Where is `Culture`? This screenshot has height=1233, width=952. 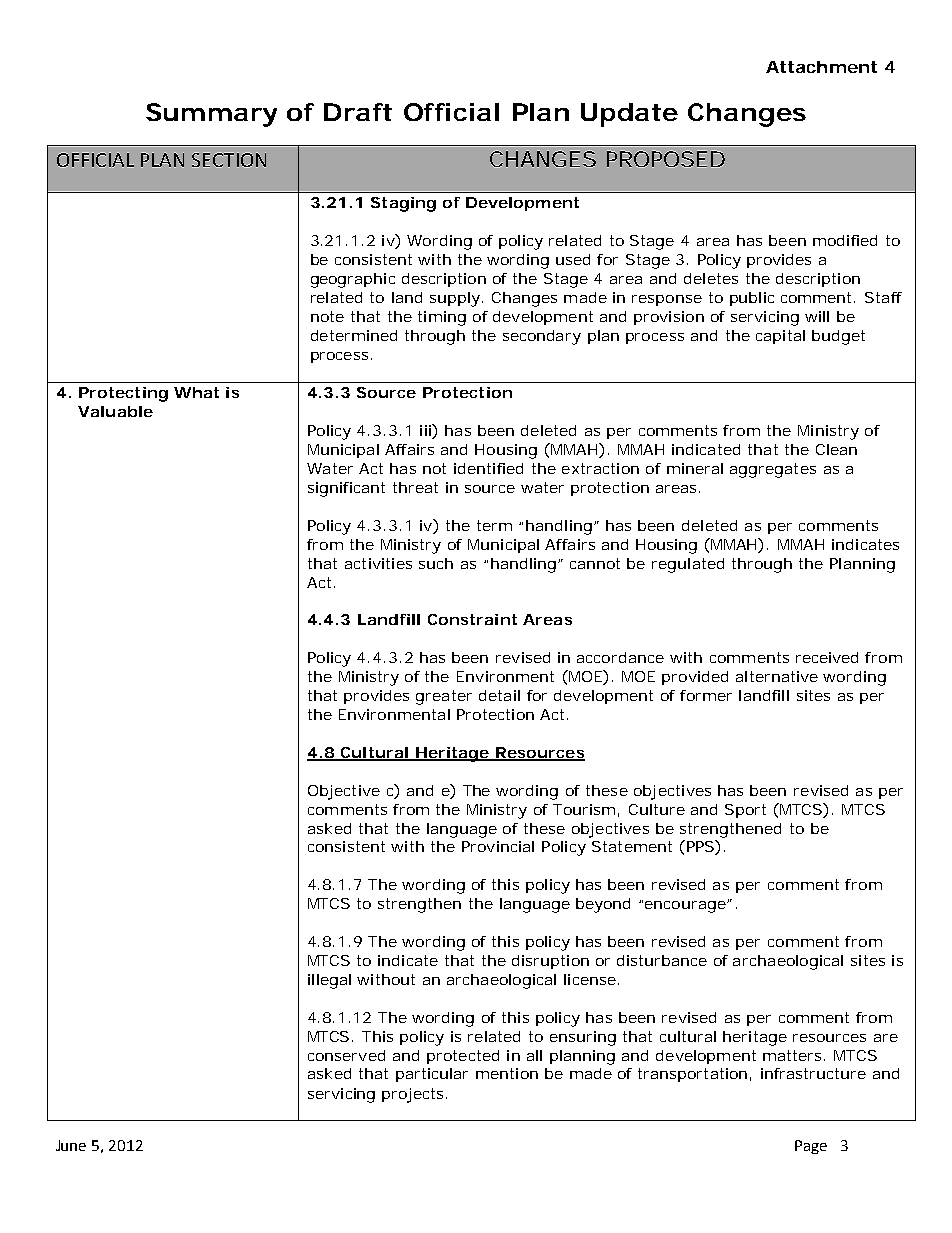 Culture is located at coordinates (657, 809).
